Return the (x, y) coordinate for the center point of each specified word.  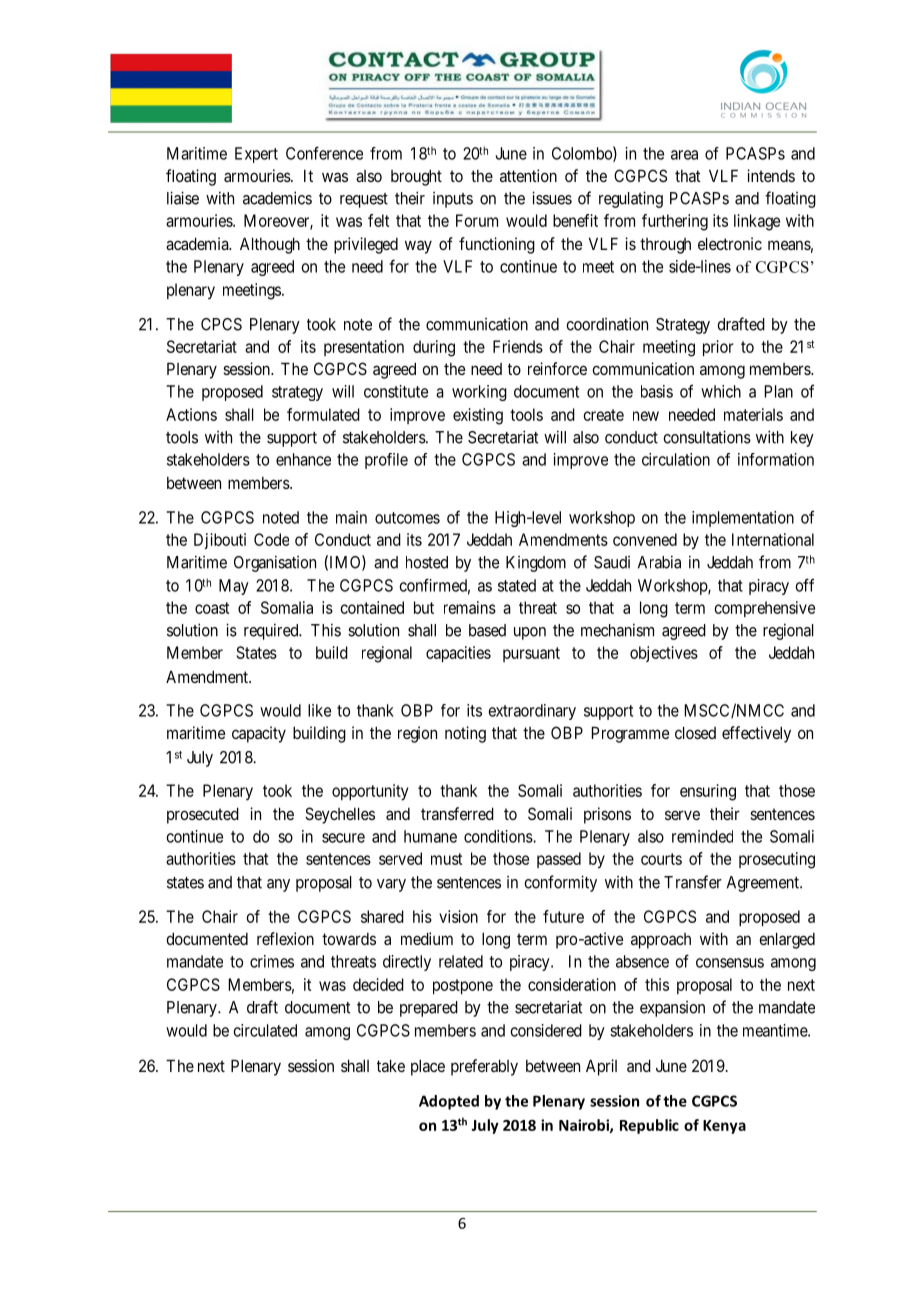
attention (528, 175)
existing (478, 416)
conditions (499, 836)
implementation (743, 519)
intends (771, 175)
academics (277, 198)
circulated (265, 1030)
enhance (303, 459)
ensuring (708, 792)
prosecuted (203, 815)
